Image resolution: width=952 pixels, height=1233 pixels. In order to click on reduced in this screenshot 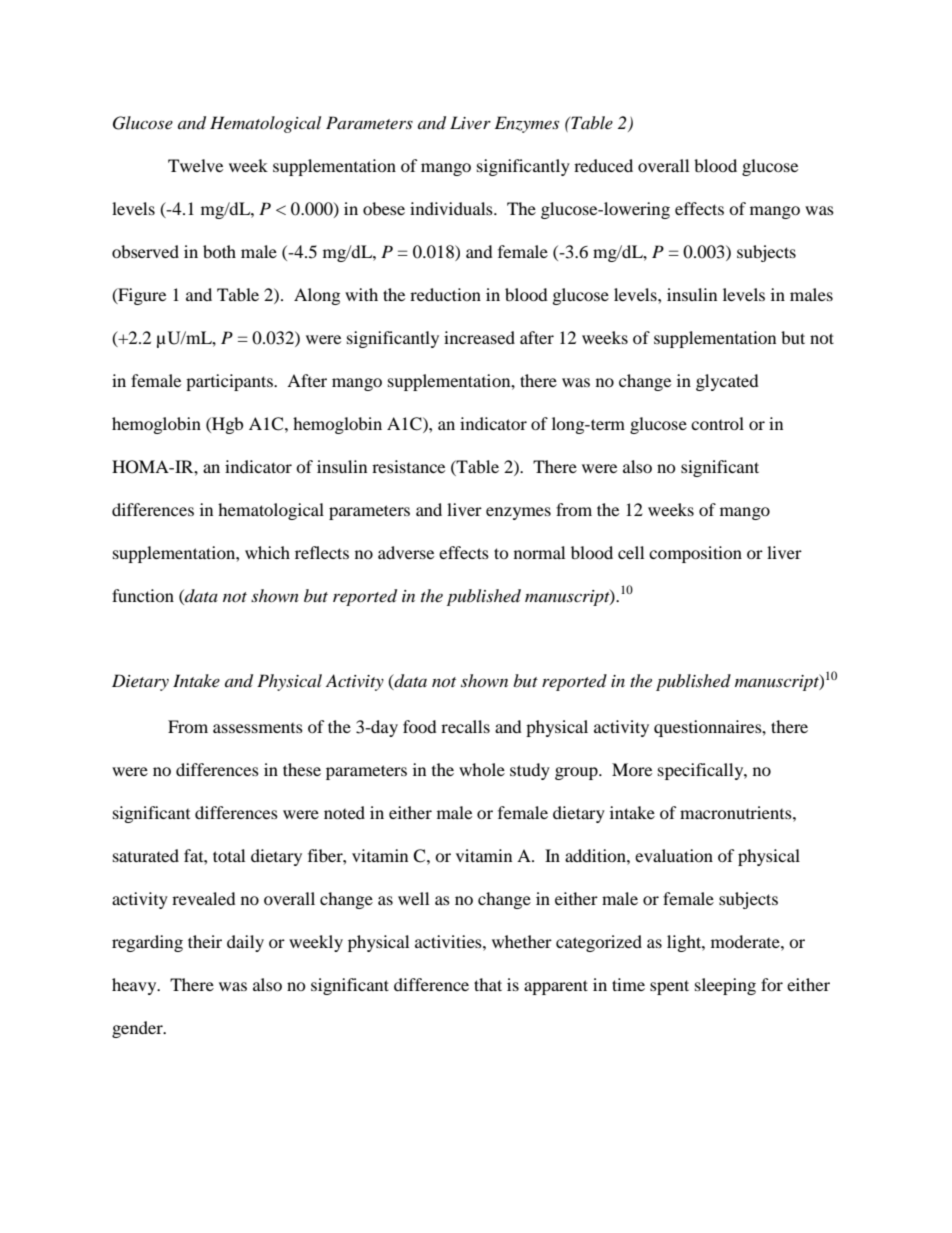, I will do `click(603, 165)`.
